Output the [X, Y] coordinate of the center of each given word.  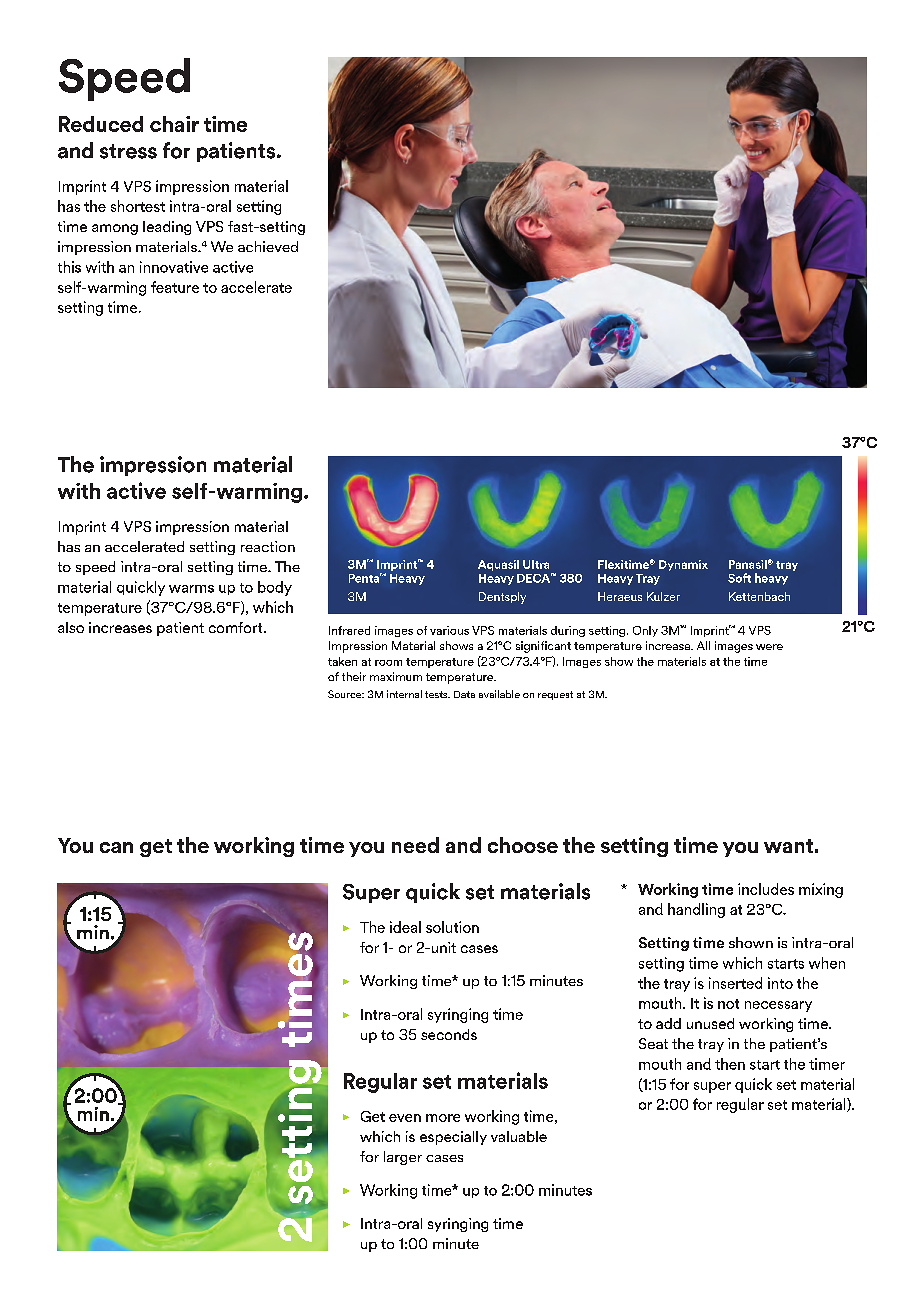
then [730, 1064]
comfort [237, 627]
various [449, 630]
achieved [268, 246]
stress [128, 151]
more [443, 1118]
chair [174, 124]
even [405, 1118]
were [769, 647]
